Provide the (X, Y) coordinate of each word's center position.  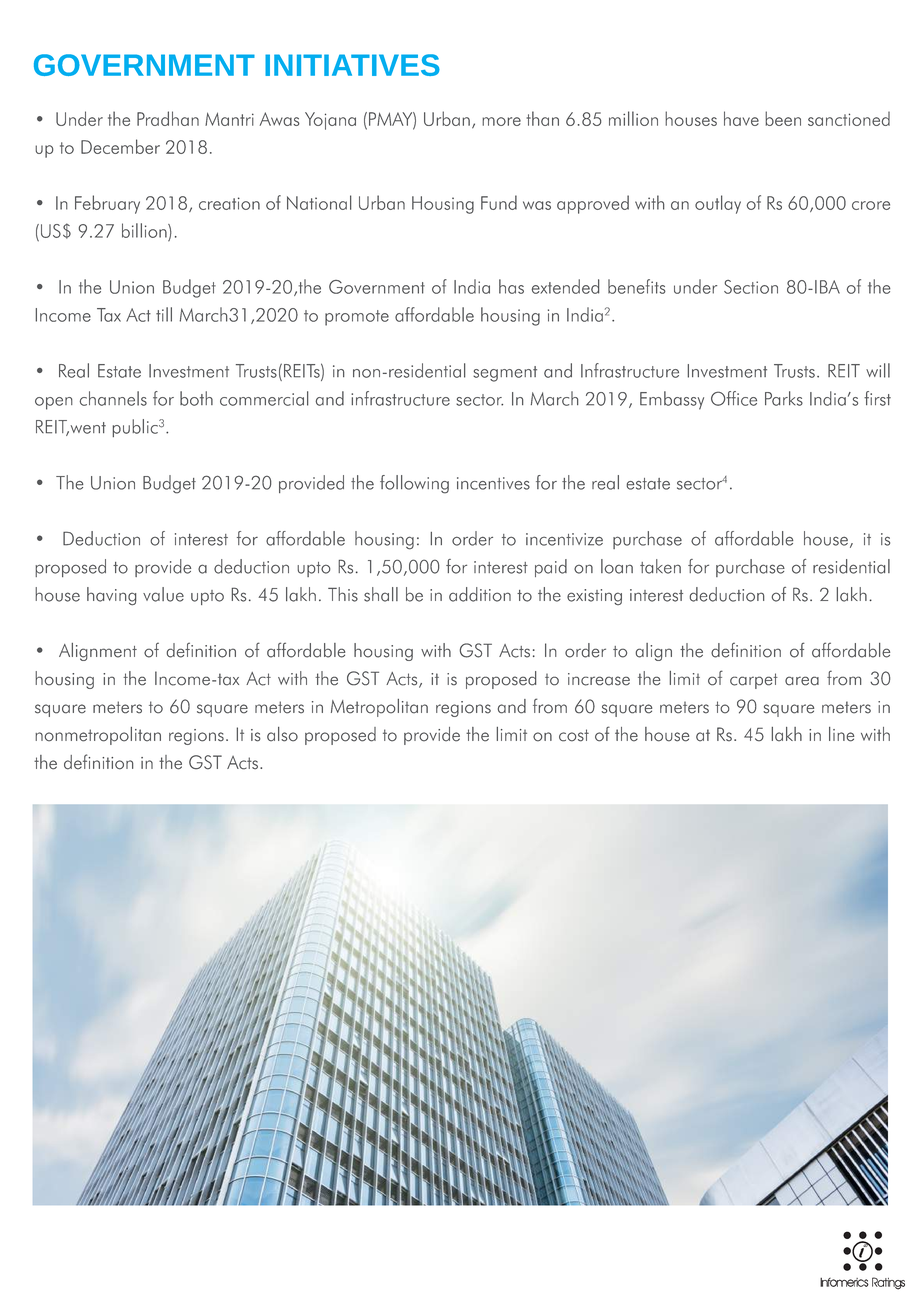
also (282, 734)
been (783, 118)
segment (505, 374)
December (120, 146)
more (501, 121)
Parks (784, 398)
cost (574, 735)
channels (113, 398)
